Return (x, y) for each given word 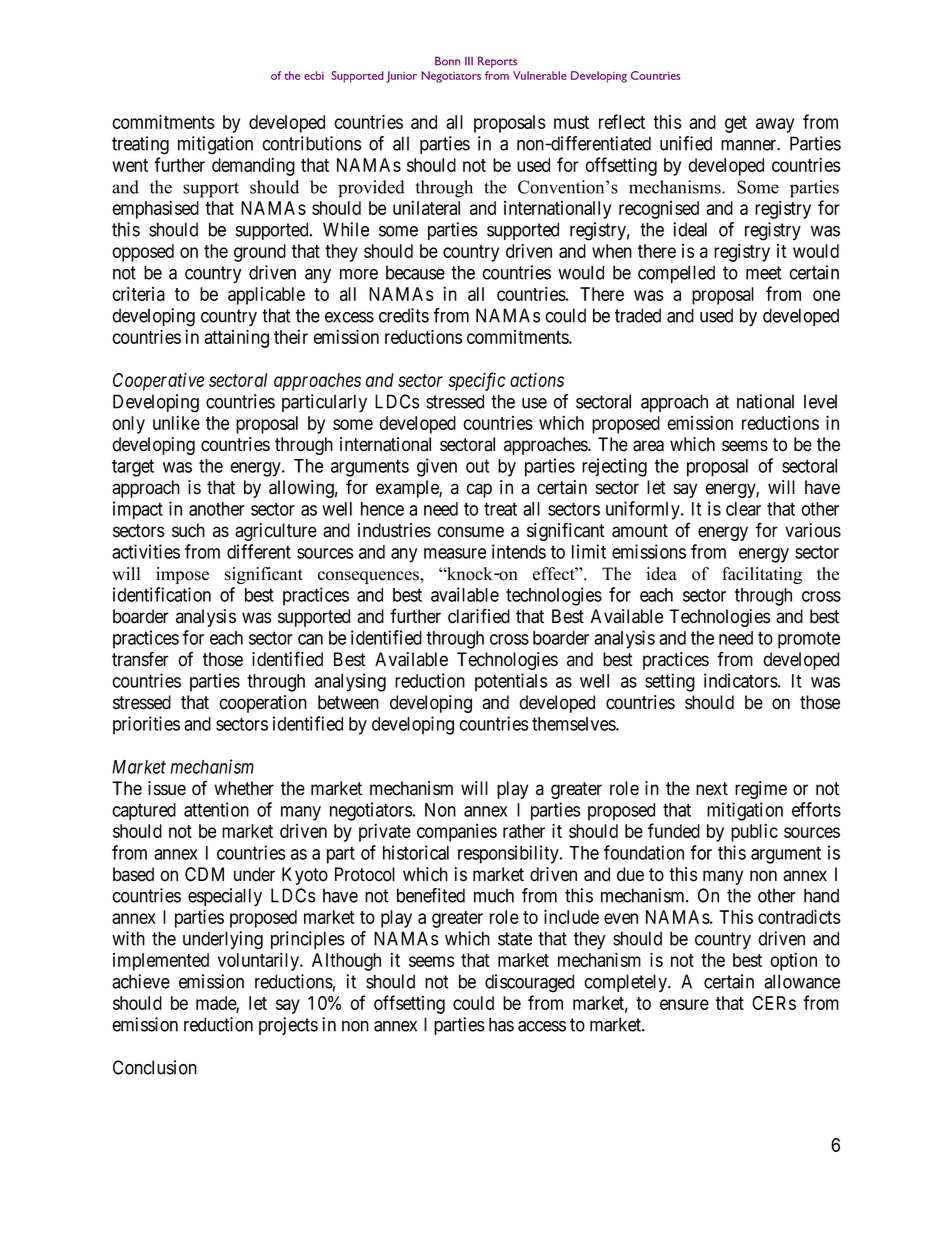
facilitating (762, 575)
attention (216, 809)
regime (761, 790)
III (469, 61)
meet (764, 273)
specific (476, 381)
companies (457, 832)
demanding (253, 166)
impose (182, 575)
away (775, 125)
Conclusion (155, 1067)
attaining (236, 338)
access (542, 1026)
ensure (684, 1004)
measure (455, 553)
